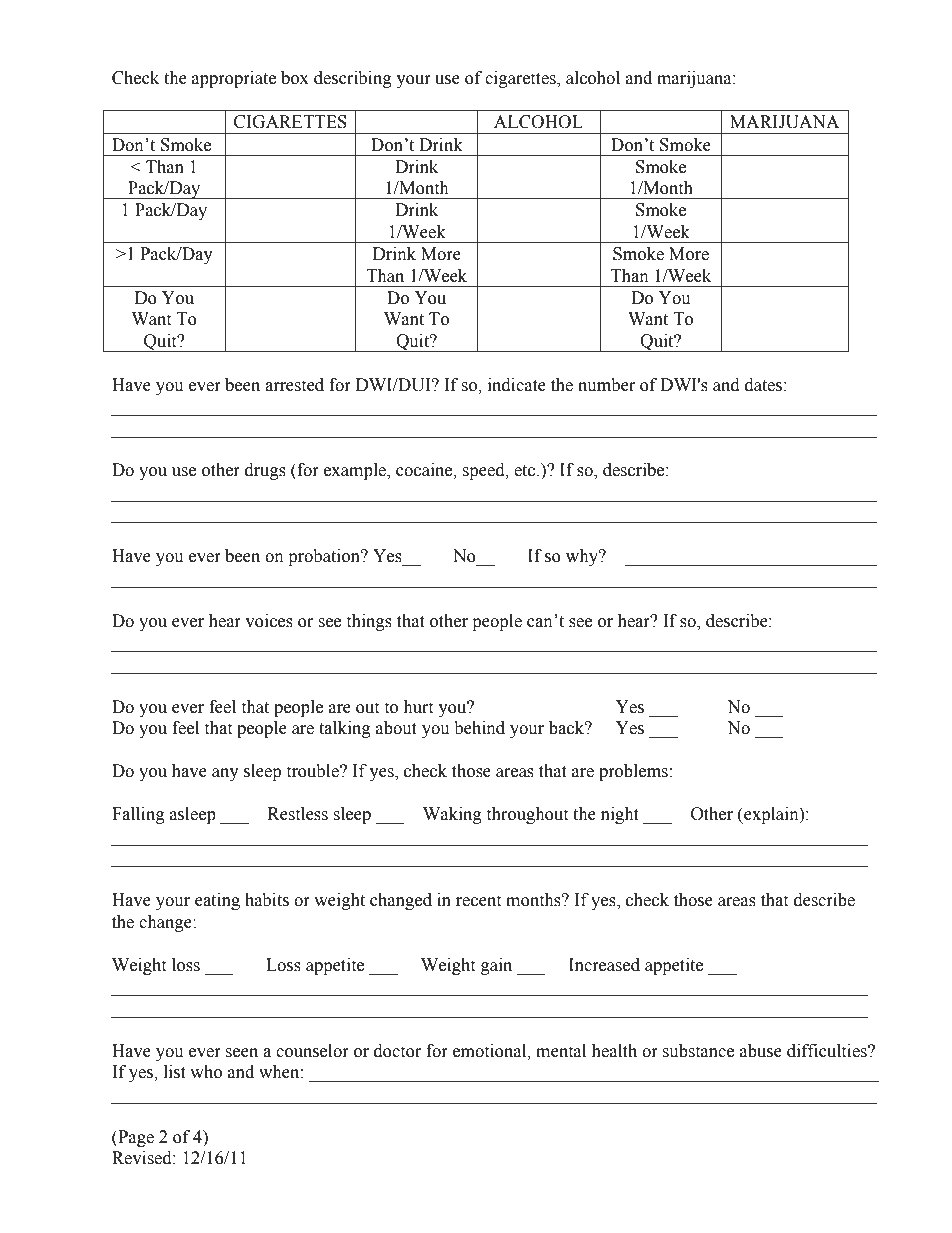 The width and height of the screenshot is (952, 1233). Describe the element at coordinates (369, 622) in the screenshot. I see `things` at that location.
